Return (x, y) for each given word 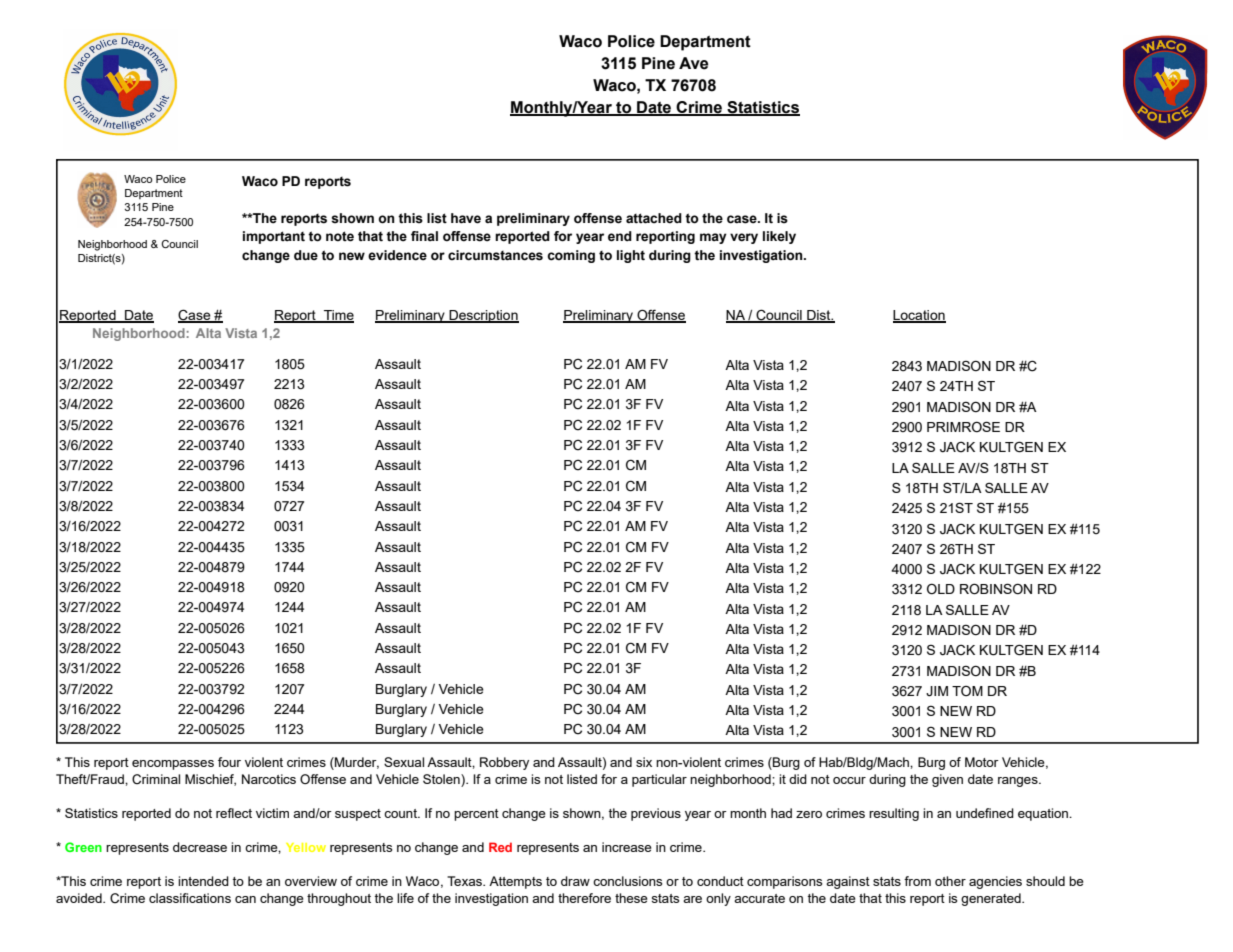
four (229, 762)
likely (779, 237)
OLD (941, 589)
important (274, 237)
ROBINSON (996, 589)
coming (571, 256)
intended (203, 881)
